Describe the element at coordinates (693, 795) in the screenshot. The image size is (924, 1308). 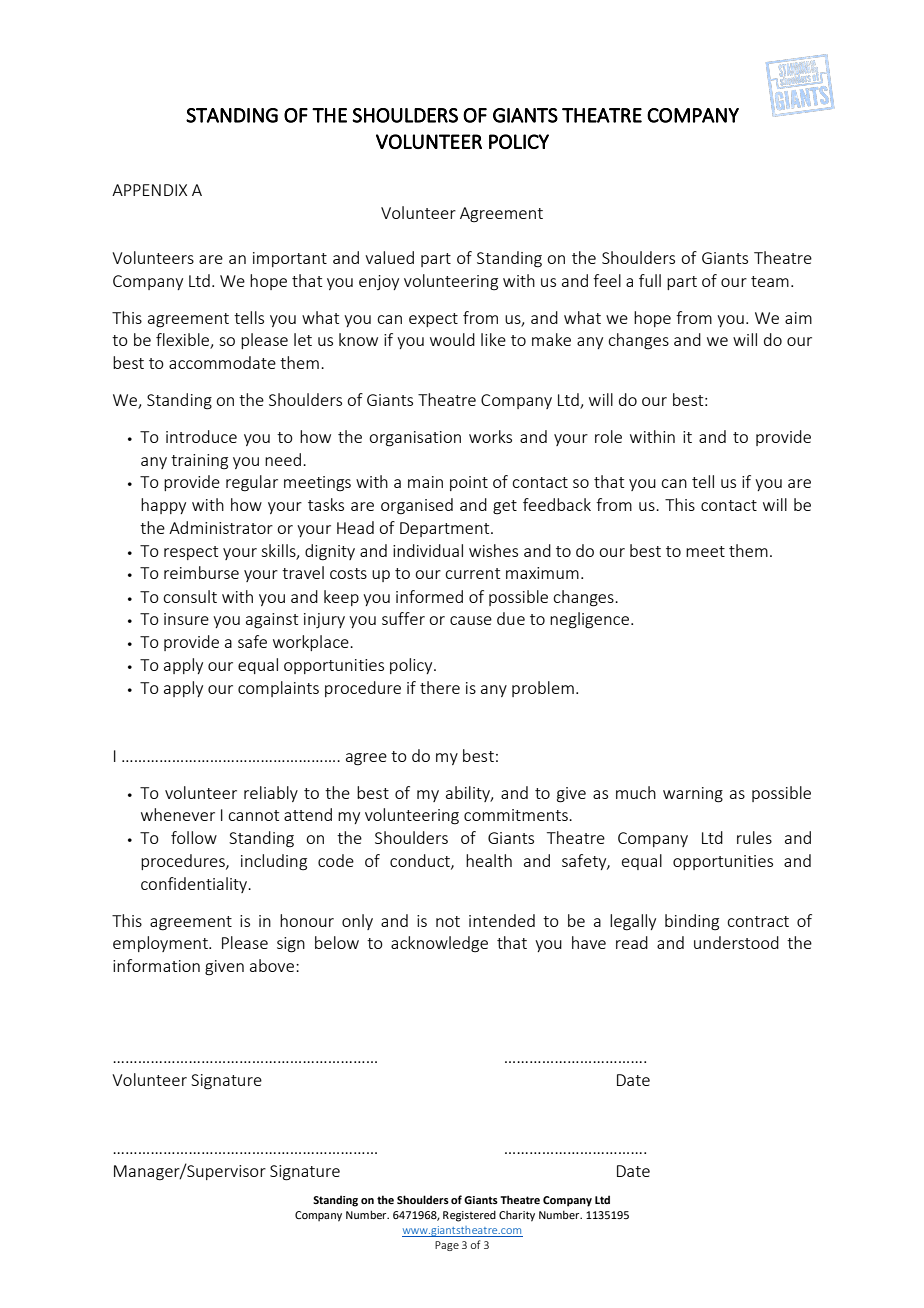
I see `warning` at that location.
